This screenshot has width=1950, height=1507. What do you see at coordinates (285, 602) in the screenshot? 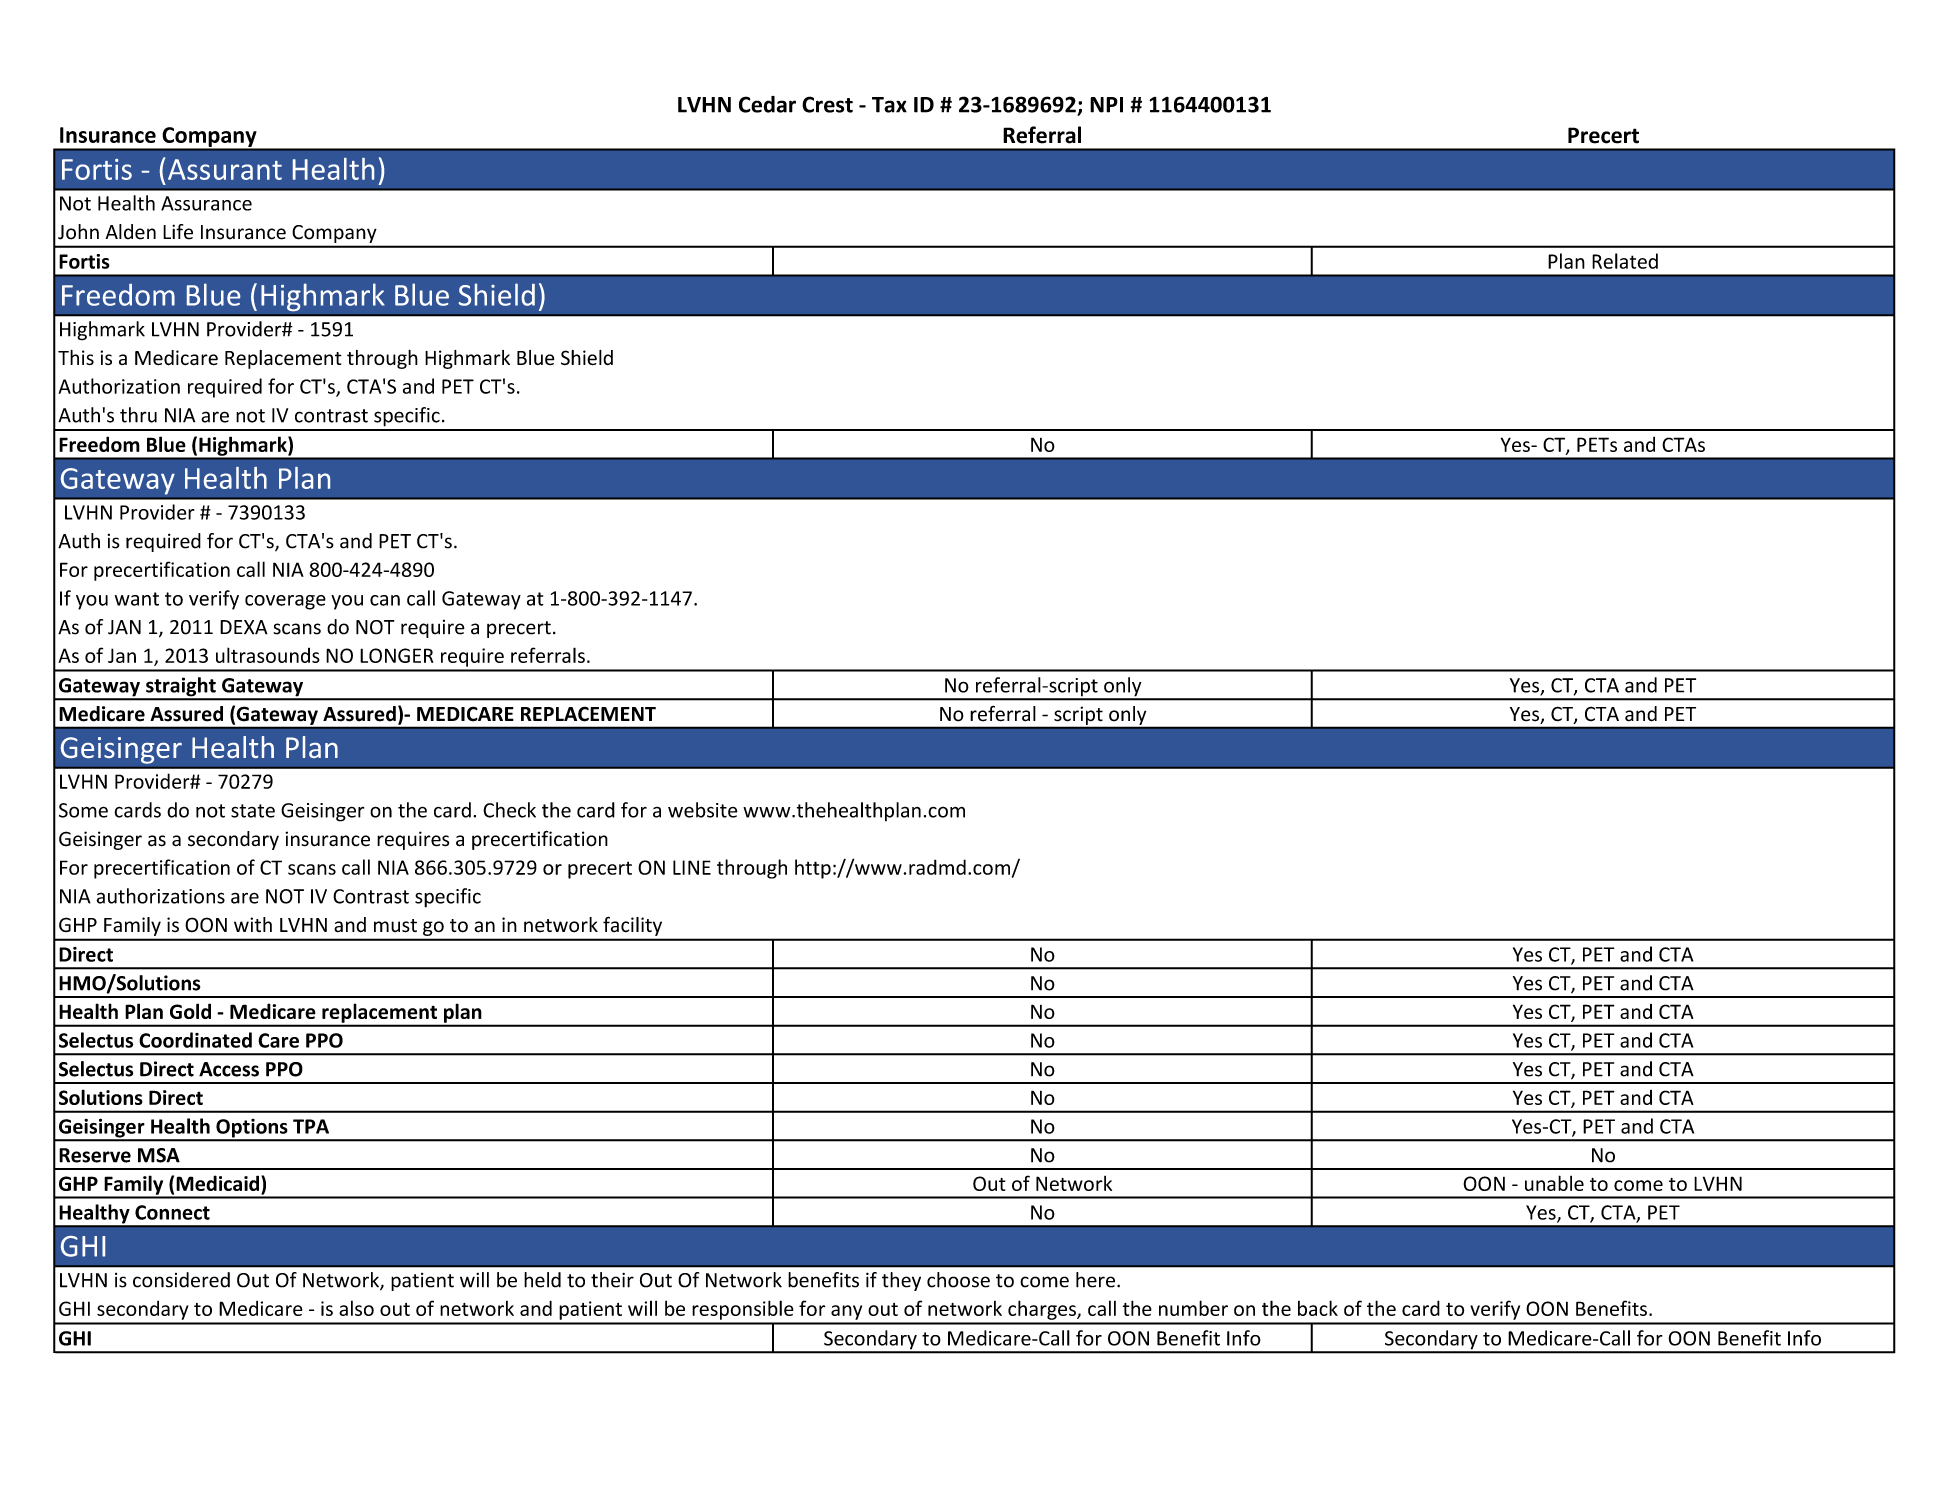
I see `coverage` at bounding box center [285, 602].
